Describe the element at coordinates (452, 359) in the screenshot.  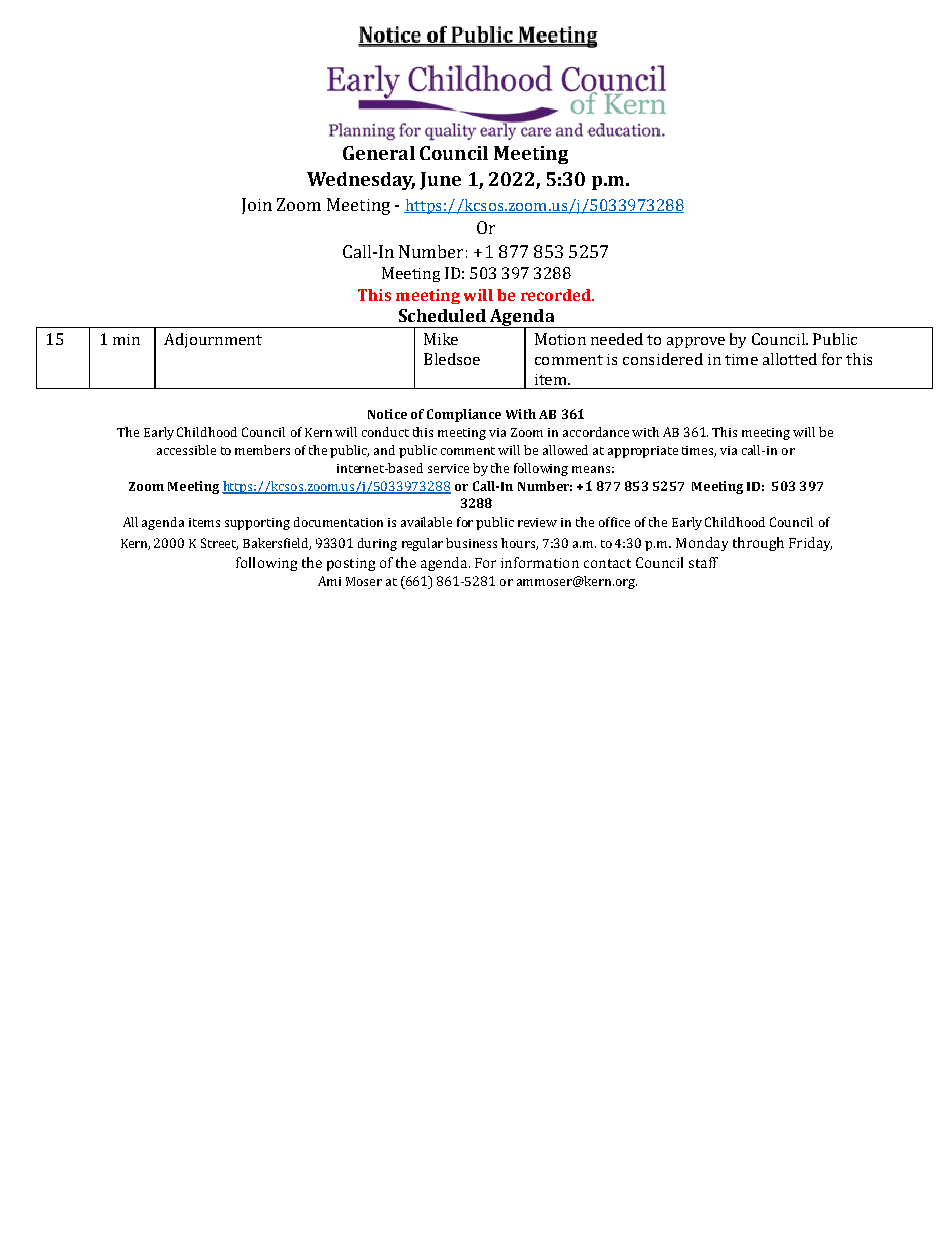
I see `Bledsoe` at that location.
